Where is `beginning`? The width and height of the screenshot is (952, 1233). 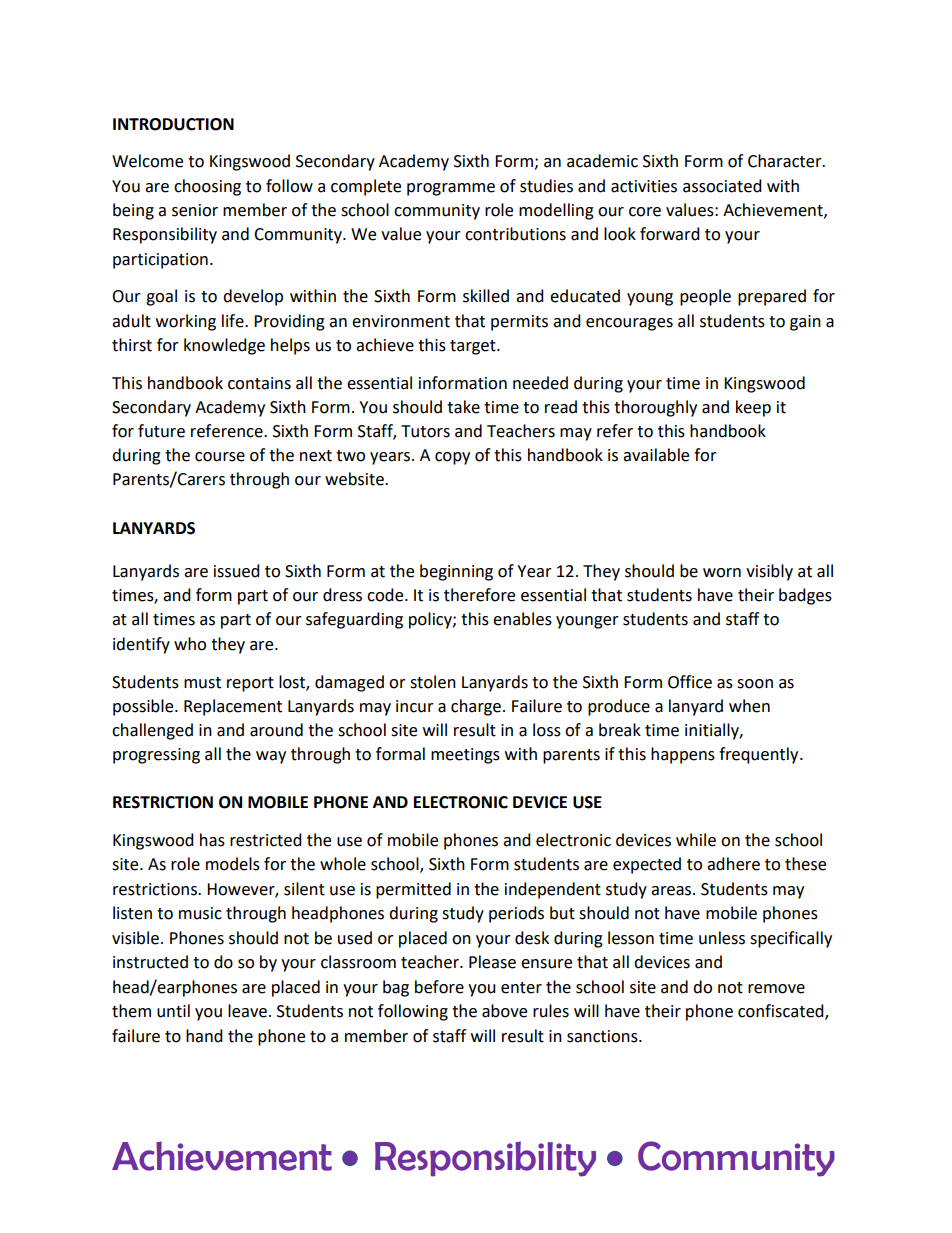
beginning is located at coordinates (456, 572).
